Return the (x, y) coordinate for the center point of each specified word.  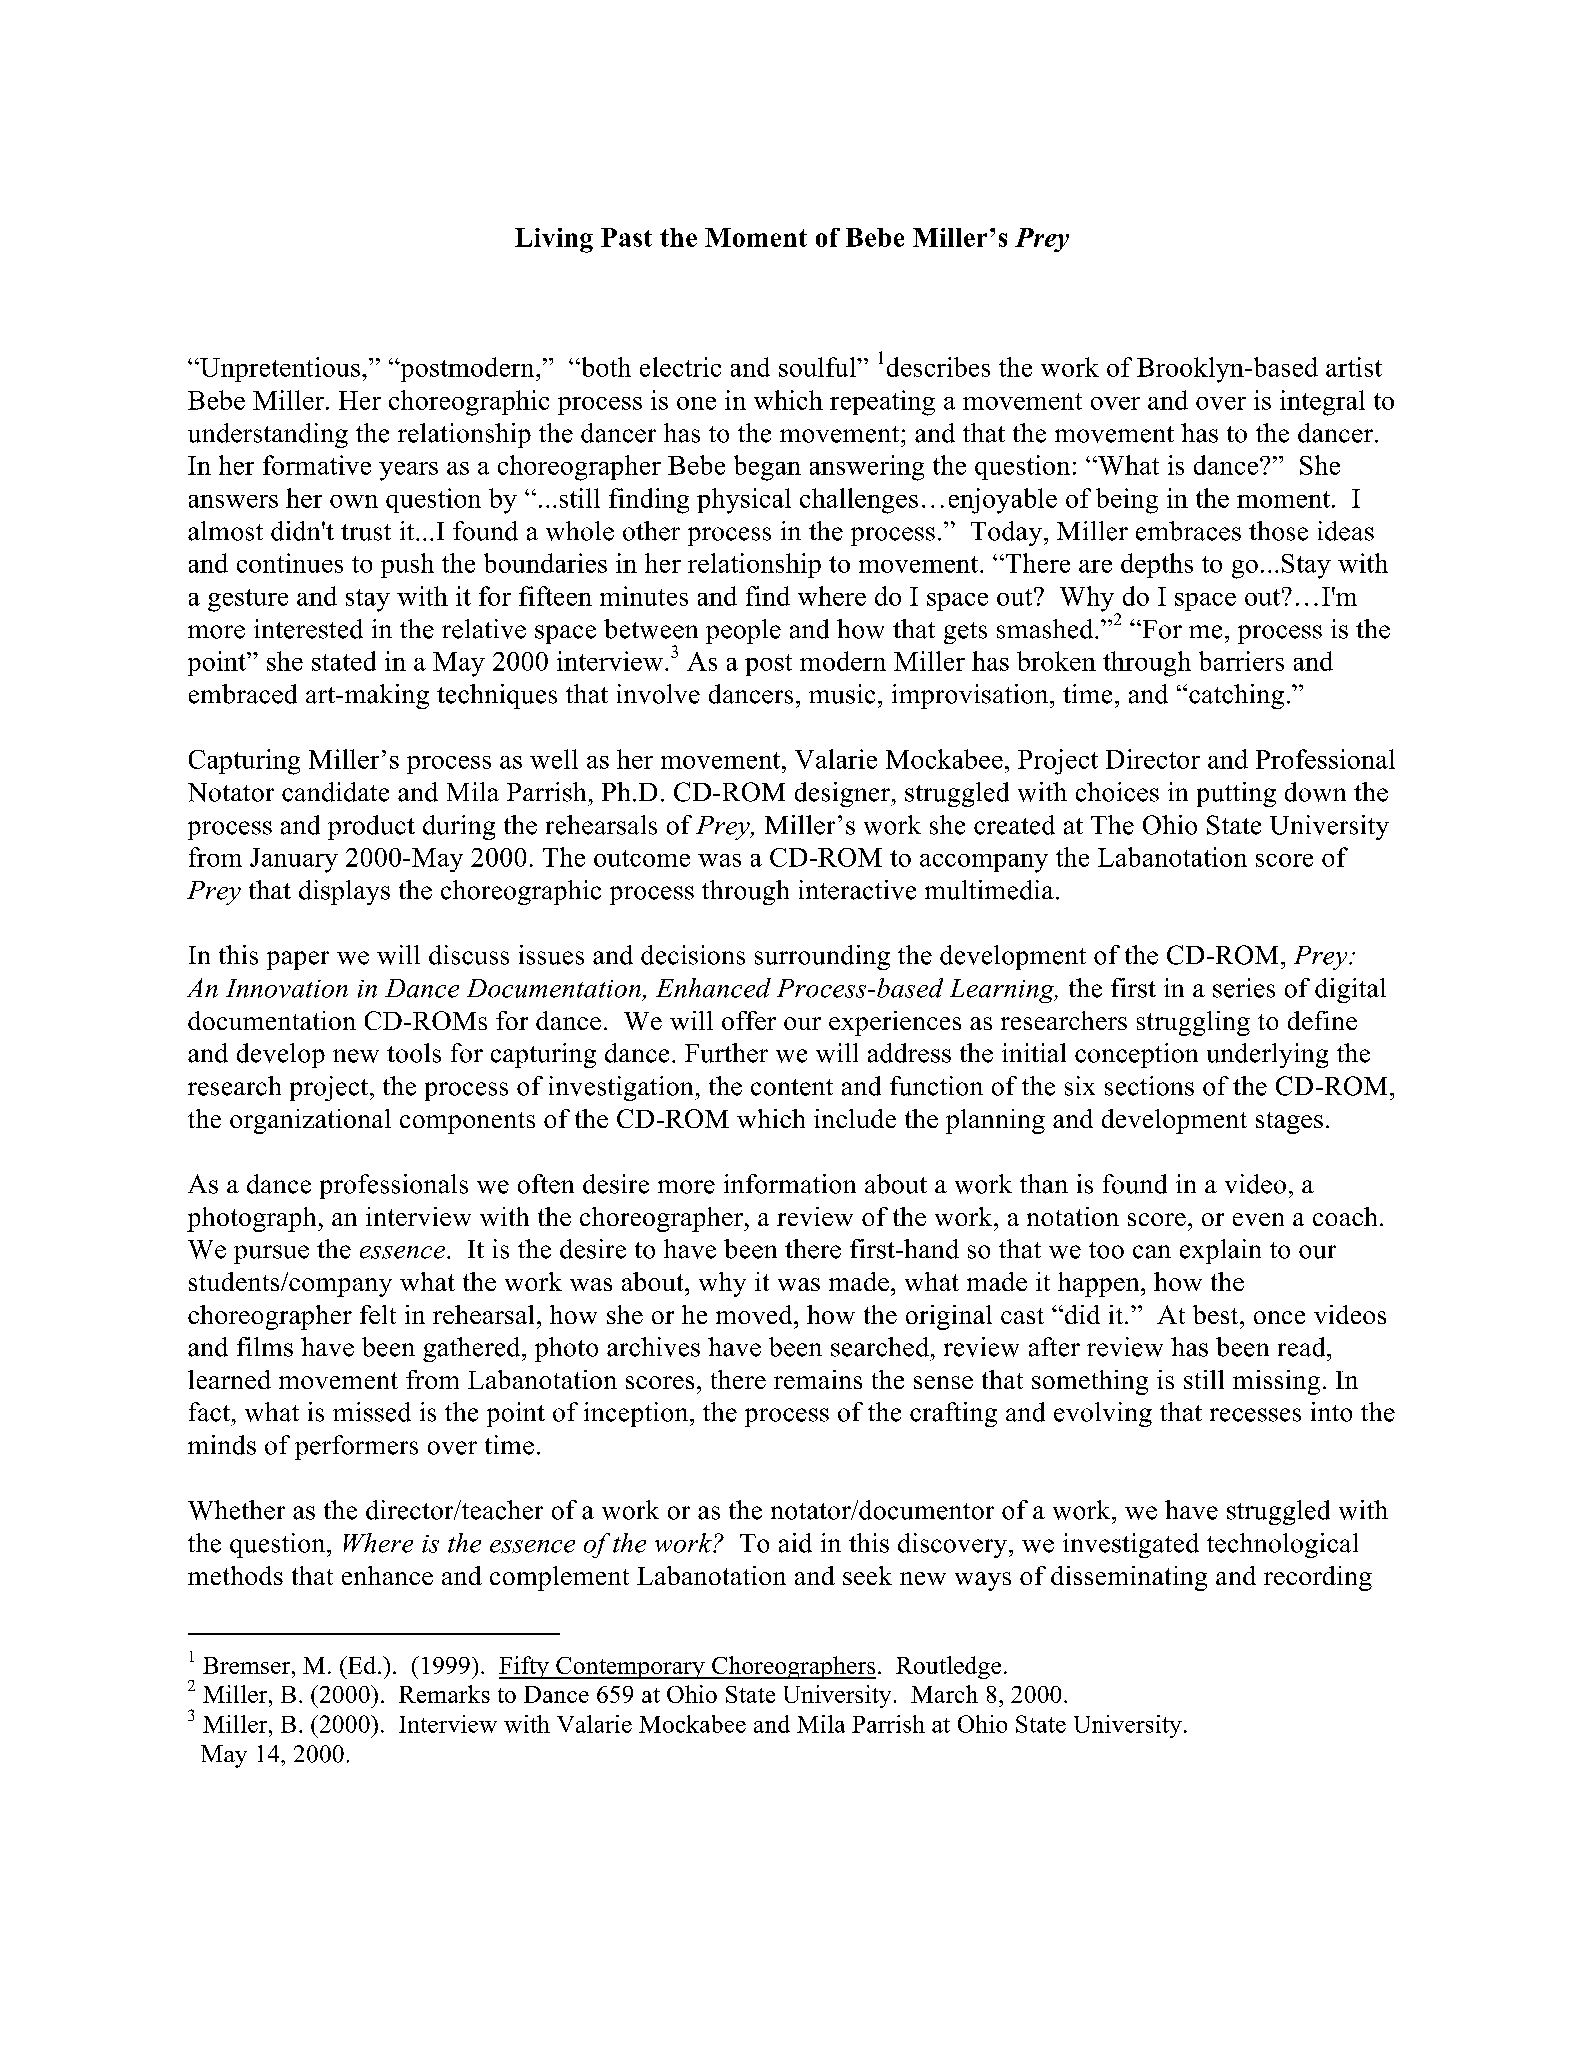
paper (298, 960)
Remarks (444, 1694)
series (1244, 988)
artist (1354, 367)
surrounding (822, 957)
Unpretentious (279, 369)
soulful (818, 367)
